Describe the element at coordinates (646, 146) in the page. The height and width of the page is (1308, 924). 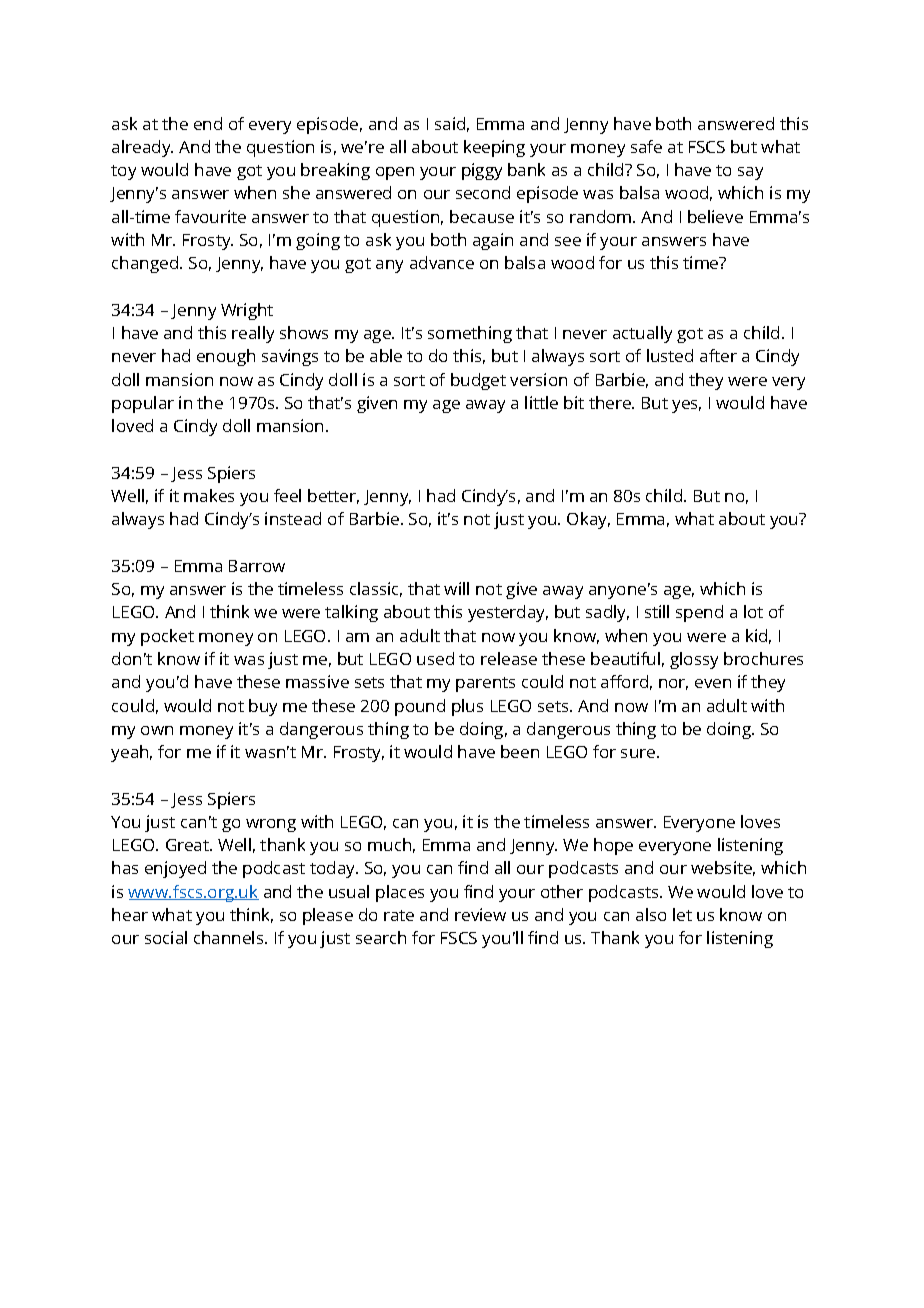
I see `safe` at that location.
